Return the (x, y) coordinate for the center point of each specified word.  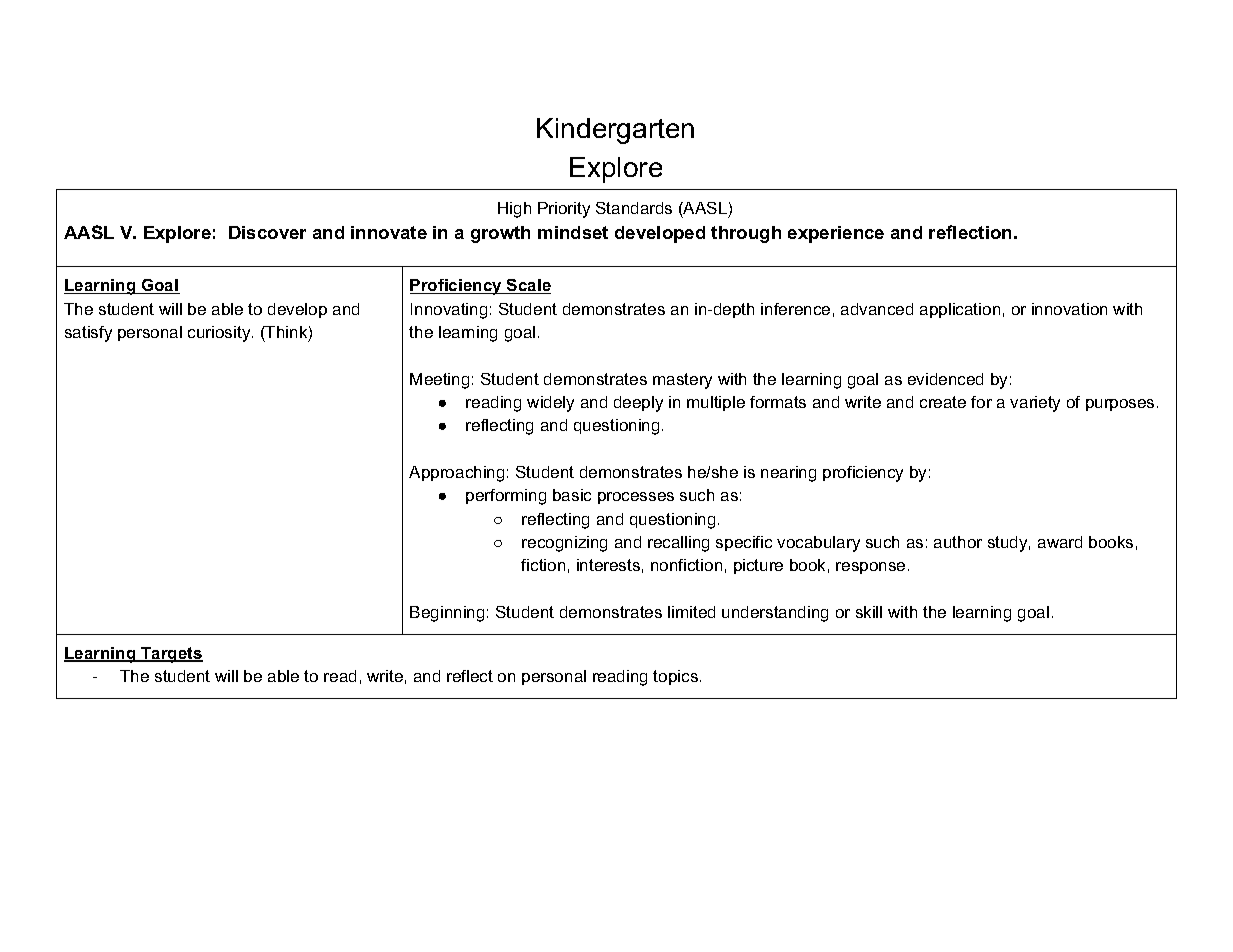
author (958, 542)
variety (1035, 404)
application (960, 310)
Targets (171, 655)
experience (836, 234)
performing (506, 497)
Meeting (439, 381)
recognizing (564, 544)
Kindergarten (615, 131)
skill (869, 612)
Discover (267, 232)
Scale (528, 286)
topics (675, 677)
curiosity (220, 334)
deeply (638, 404)
